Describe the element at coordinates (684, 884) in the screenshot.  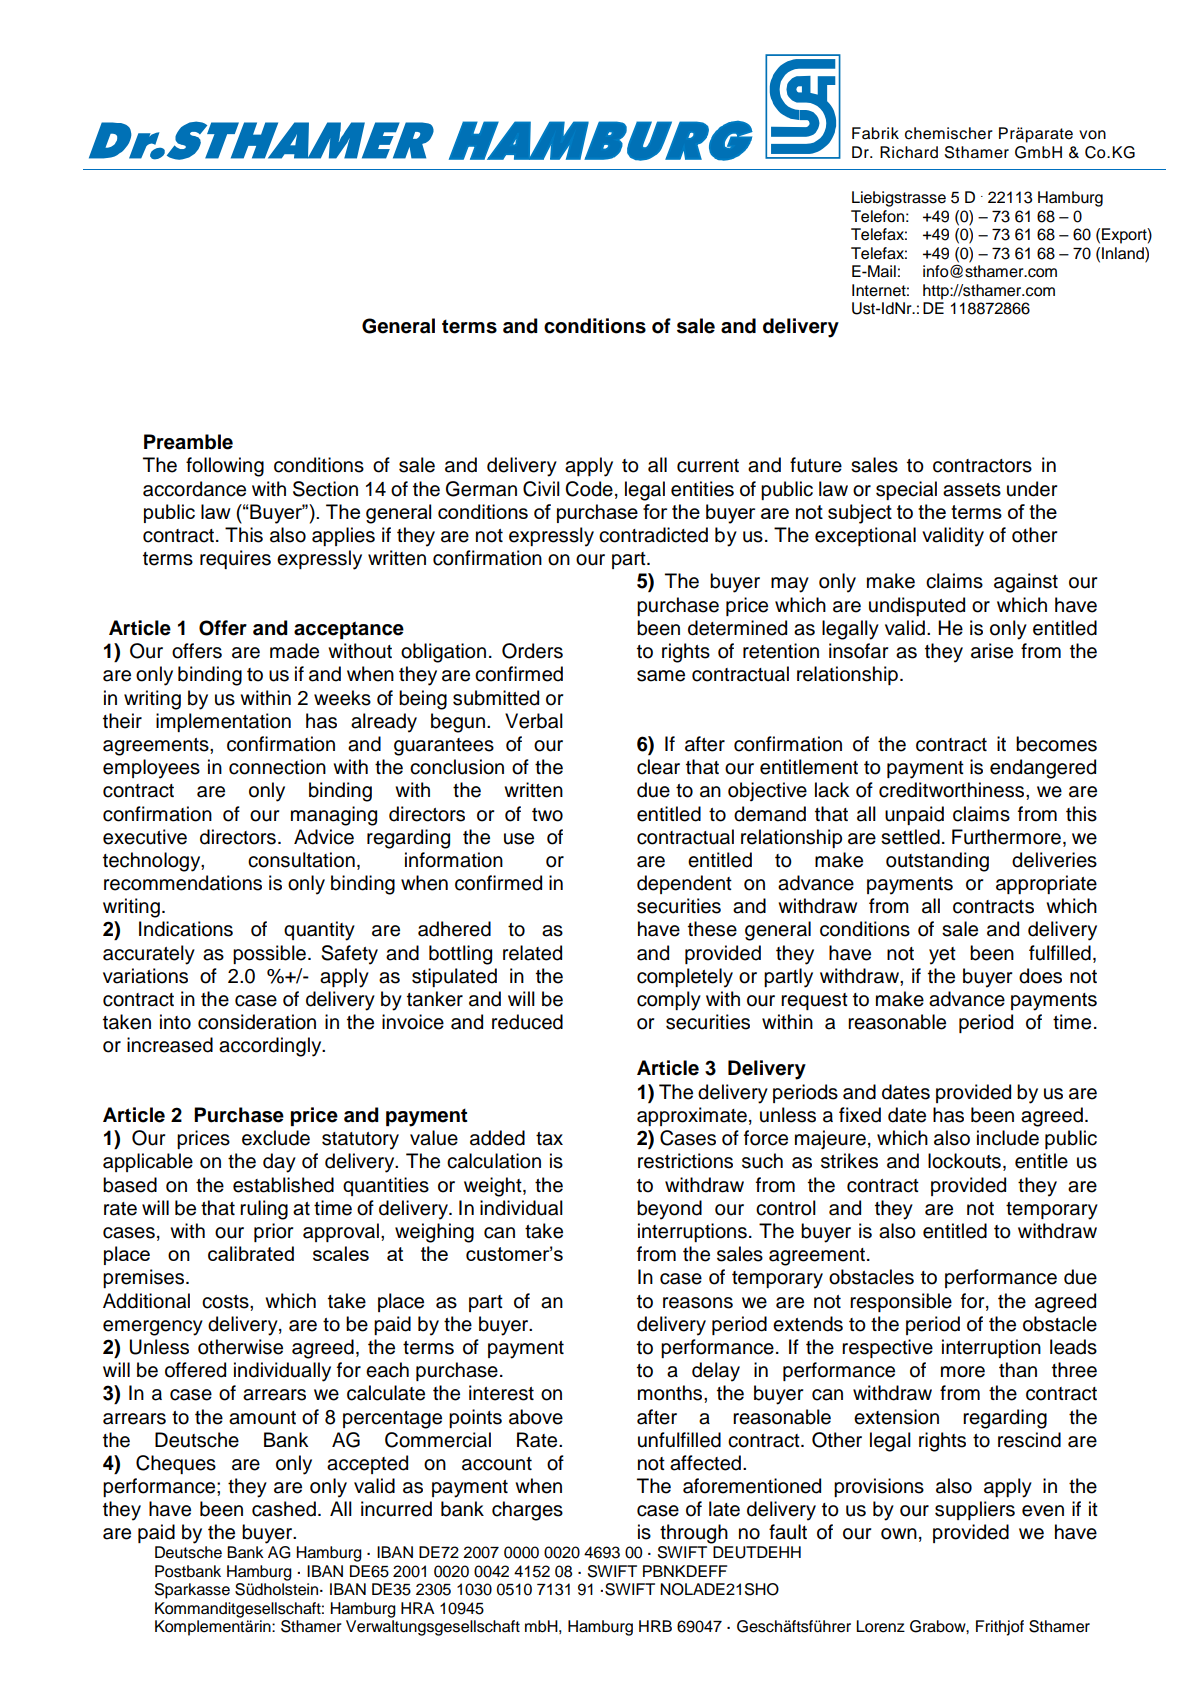
I see `dependent` at that location.
